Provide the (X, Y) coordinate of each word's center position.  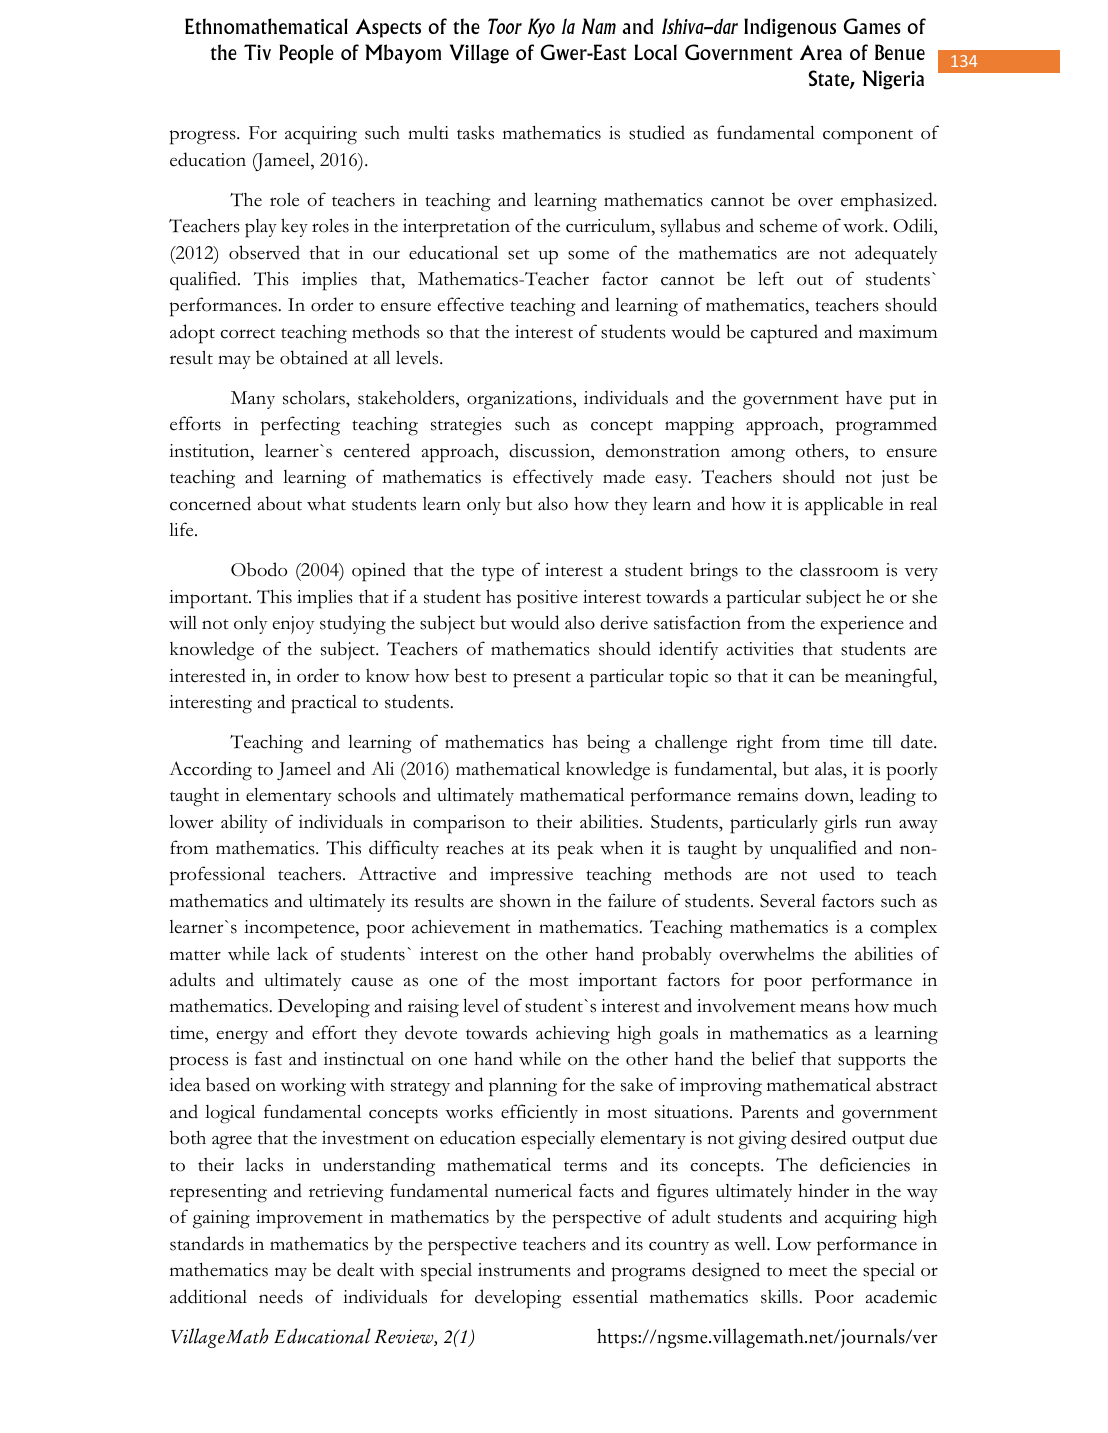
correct (248, 333)
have (864, 398)
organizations (520, 400)
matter (195, 955)
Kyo (541, 28)
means (824, 1008)
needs (281, 1296)
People (306, 54)
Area (821, 52)
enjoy (293, 625)
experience (862, 625)
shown (525, 901)
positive (547, 599)
